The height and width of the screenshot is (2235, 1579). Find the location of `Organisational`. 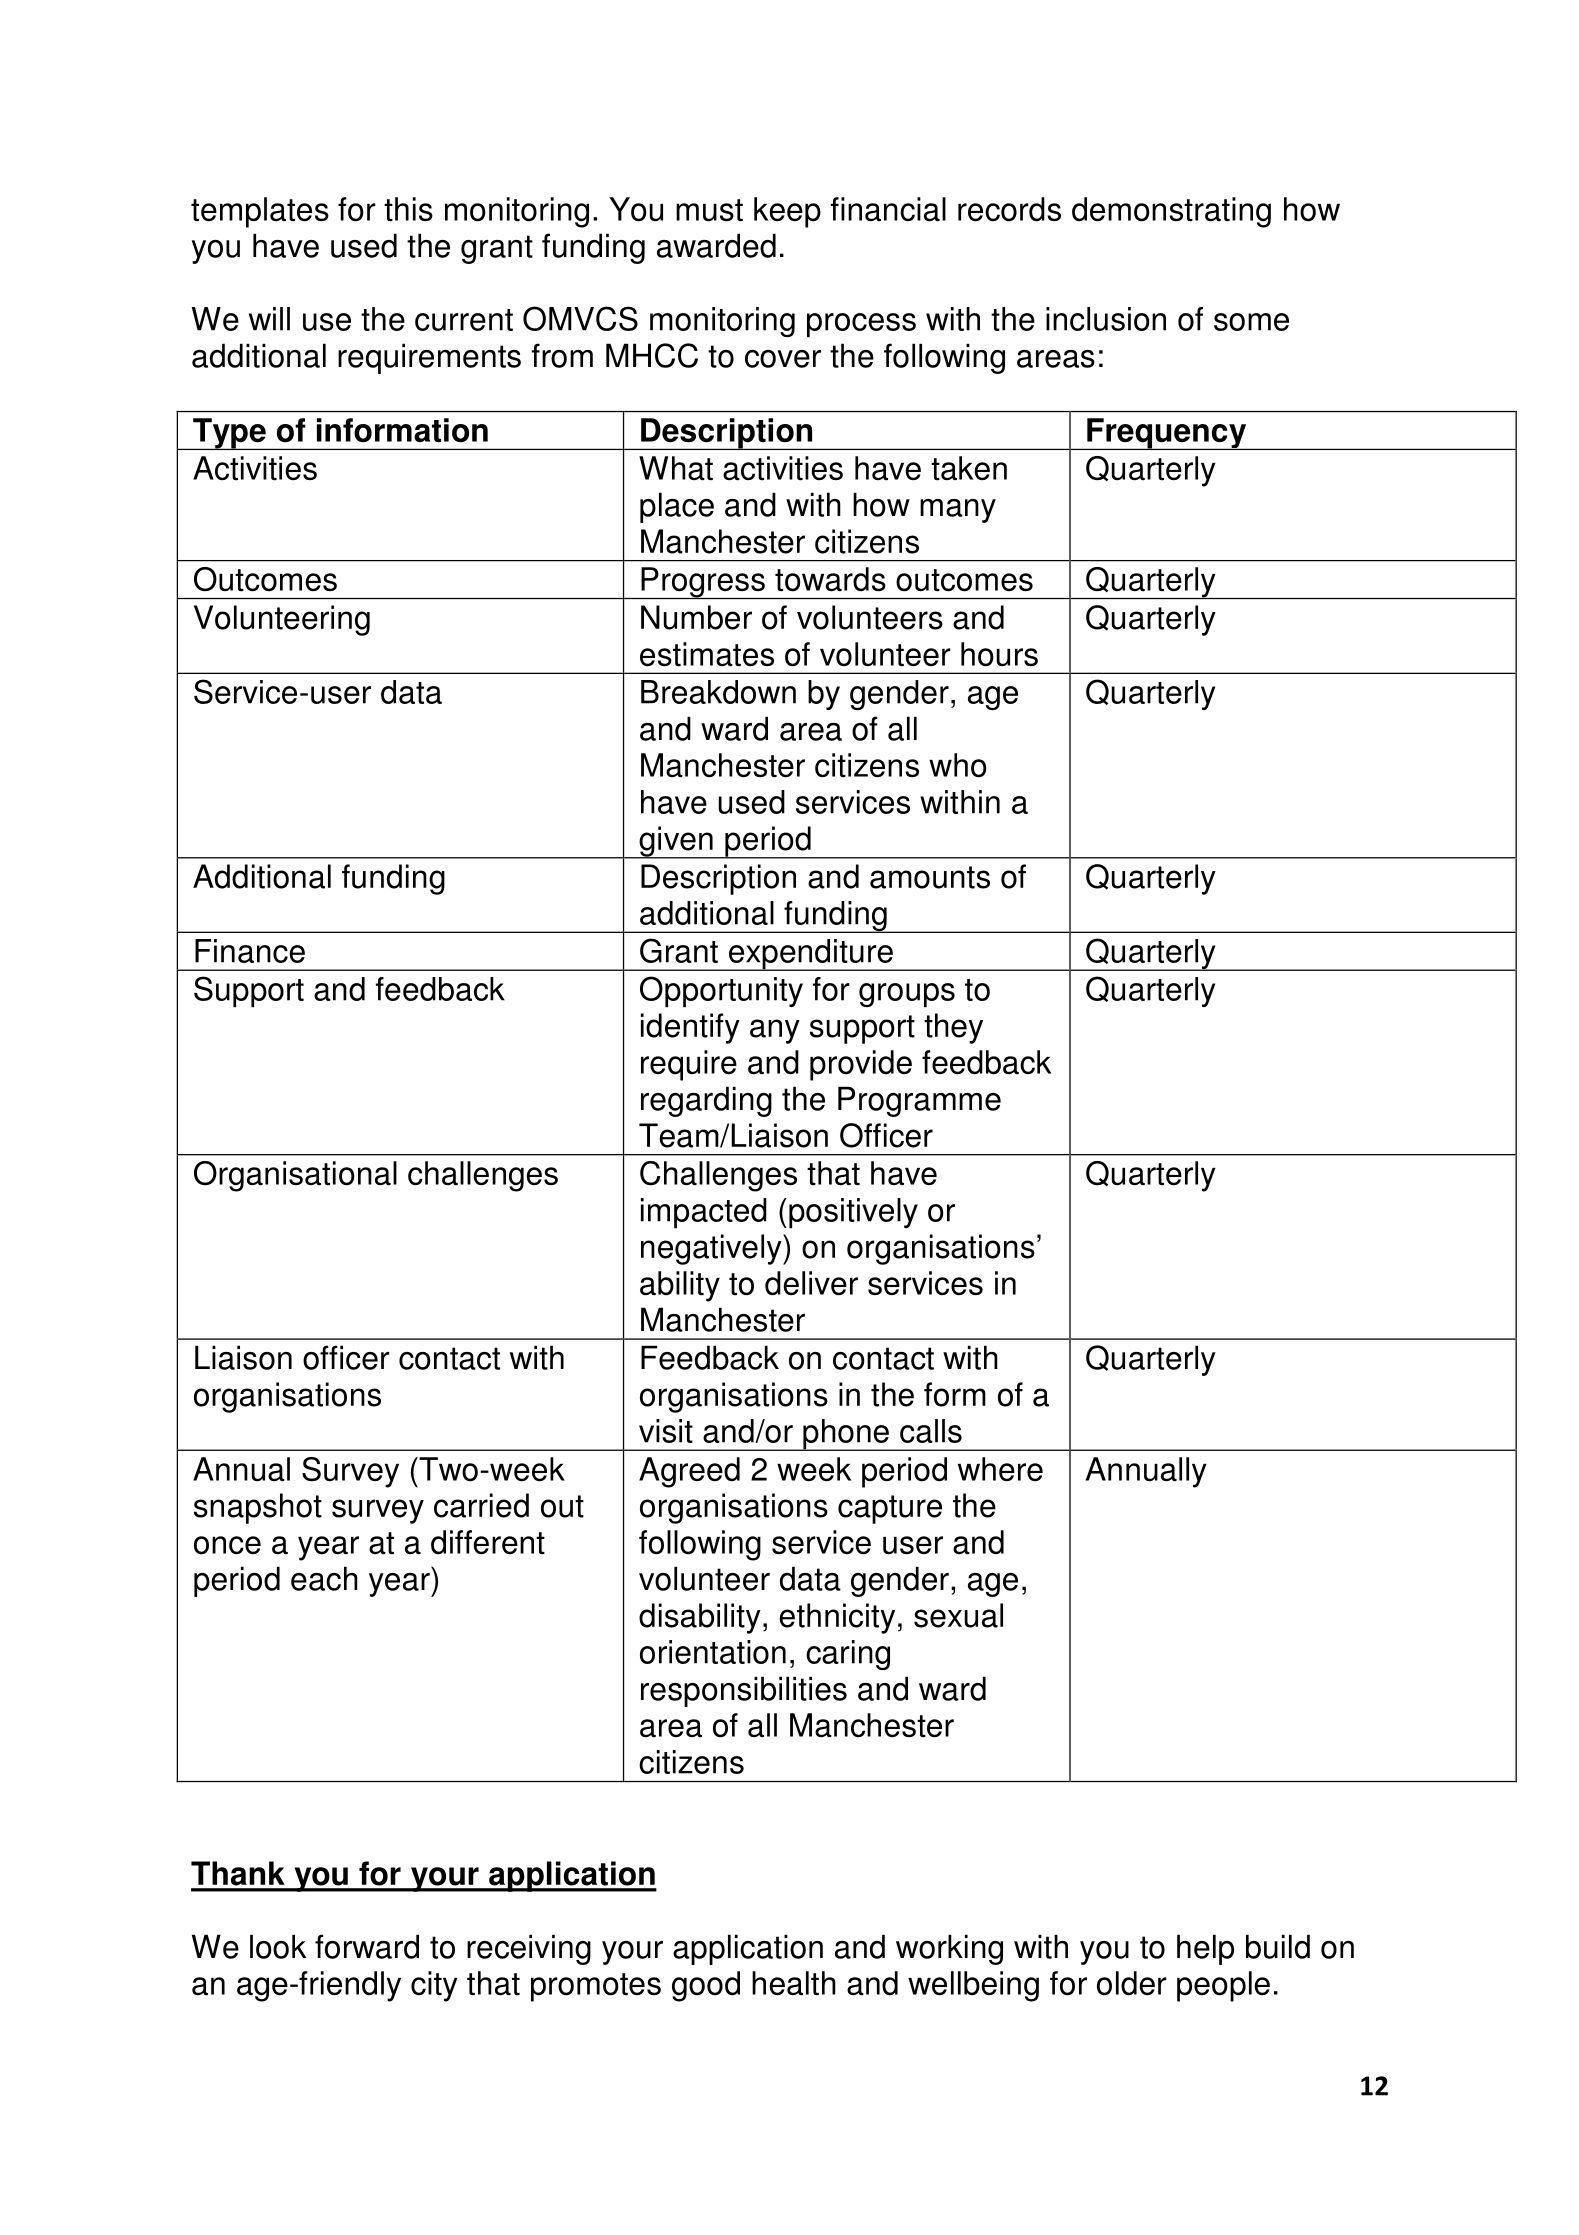

Organisational is located at coordinates (295, 1176).
